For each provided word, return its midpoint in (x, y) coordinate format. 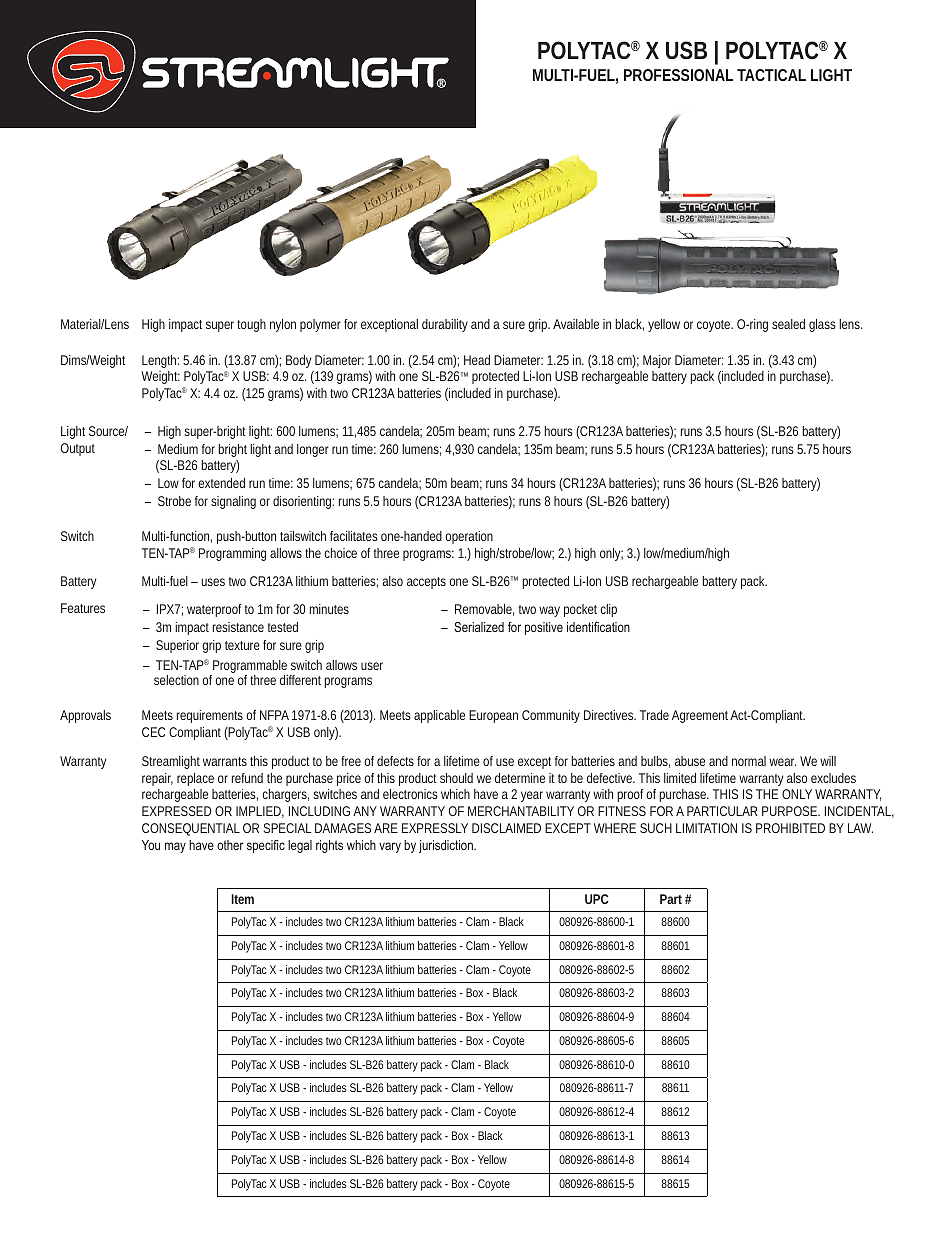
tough (251, 325)
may (175, 847)
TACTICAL (771, 75)
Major (657, 361)
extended (221, 483)
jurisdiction (447, 846)
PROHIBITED (790, 828)
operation (469, 537)
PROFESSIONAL (678, 75)
